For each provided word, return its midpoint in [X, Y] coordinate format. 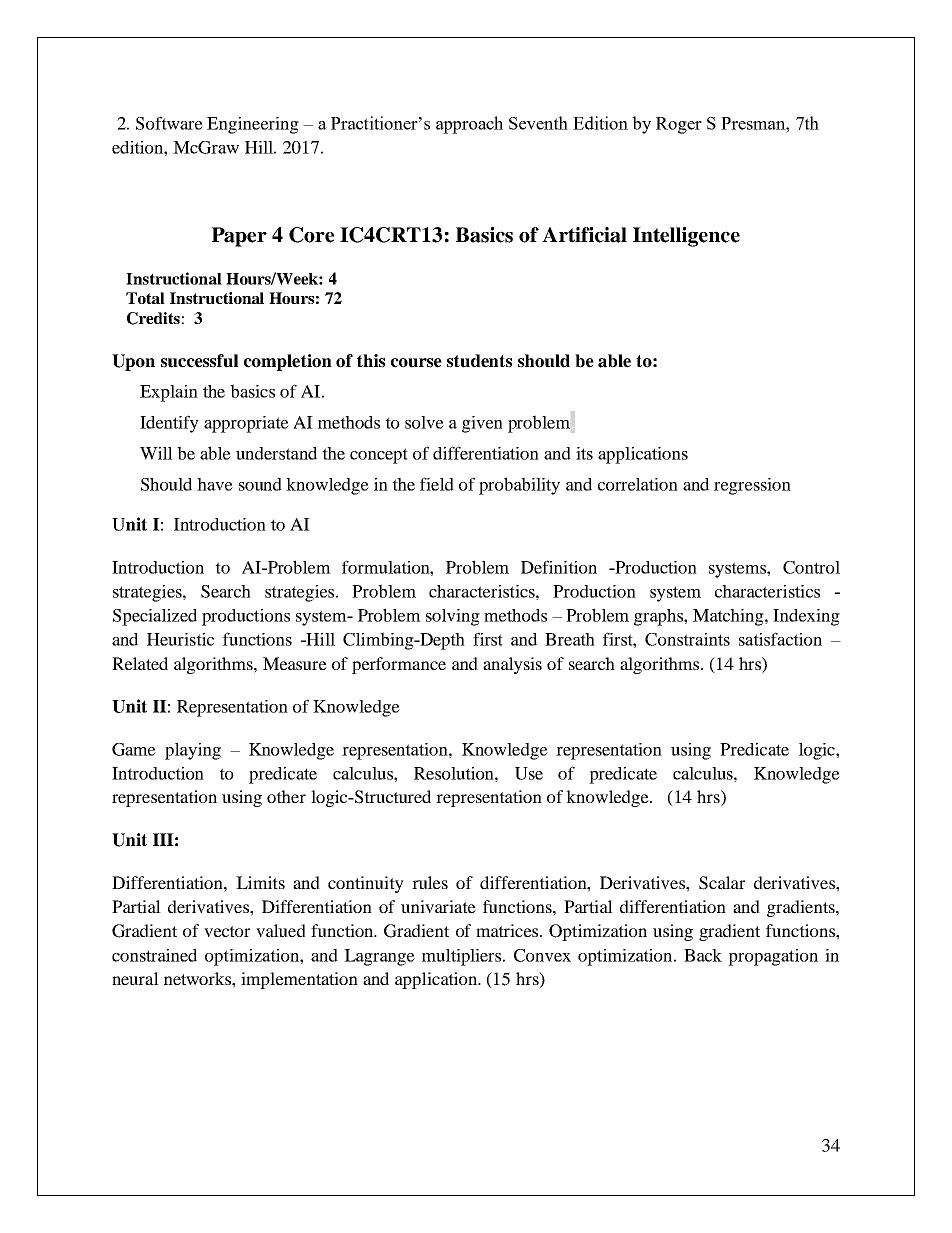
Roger [679, 125]
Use [529, 773]
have [215, 484]
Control [811, 567]
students [479, 361]
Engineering [253, 125]
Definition [559, 567]
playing [193, 751]
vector [227, 931]
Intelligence [686, 237]
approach [469, 125]
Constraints [687, 639]
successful [200, 361]
